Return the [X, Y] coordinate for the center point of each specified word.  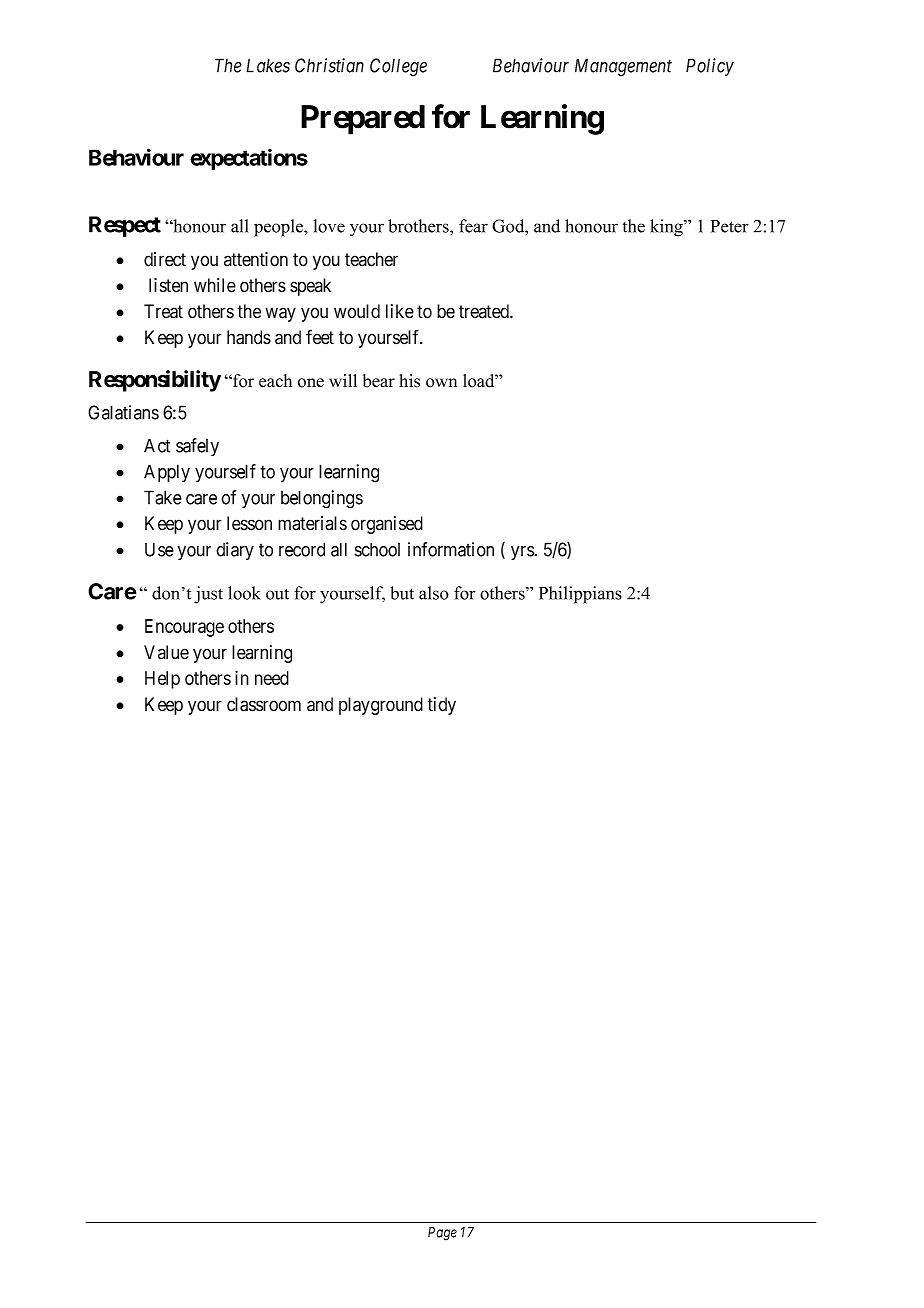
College [398, 67]
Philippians [580, 595]
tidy [441, 706]
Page [442, 1234]
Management [623, 67]
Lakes [268, 65]
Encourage [184, 628]
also [433, 593]
